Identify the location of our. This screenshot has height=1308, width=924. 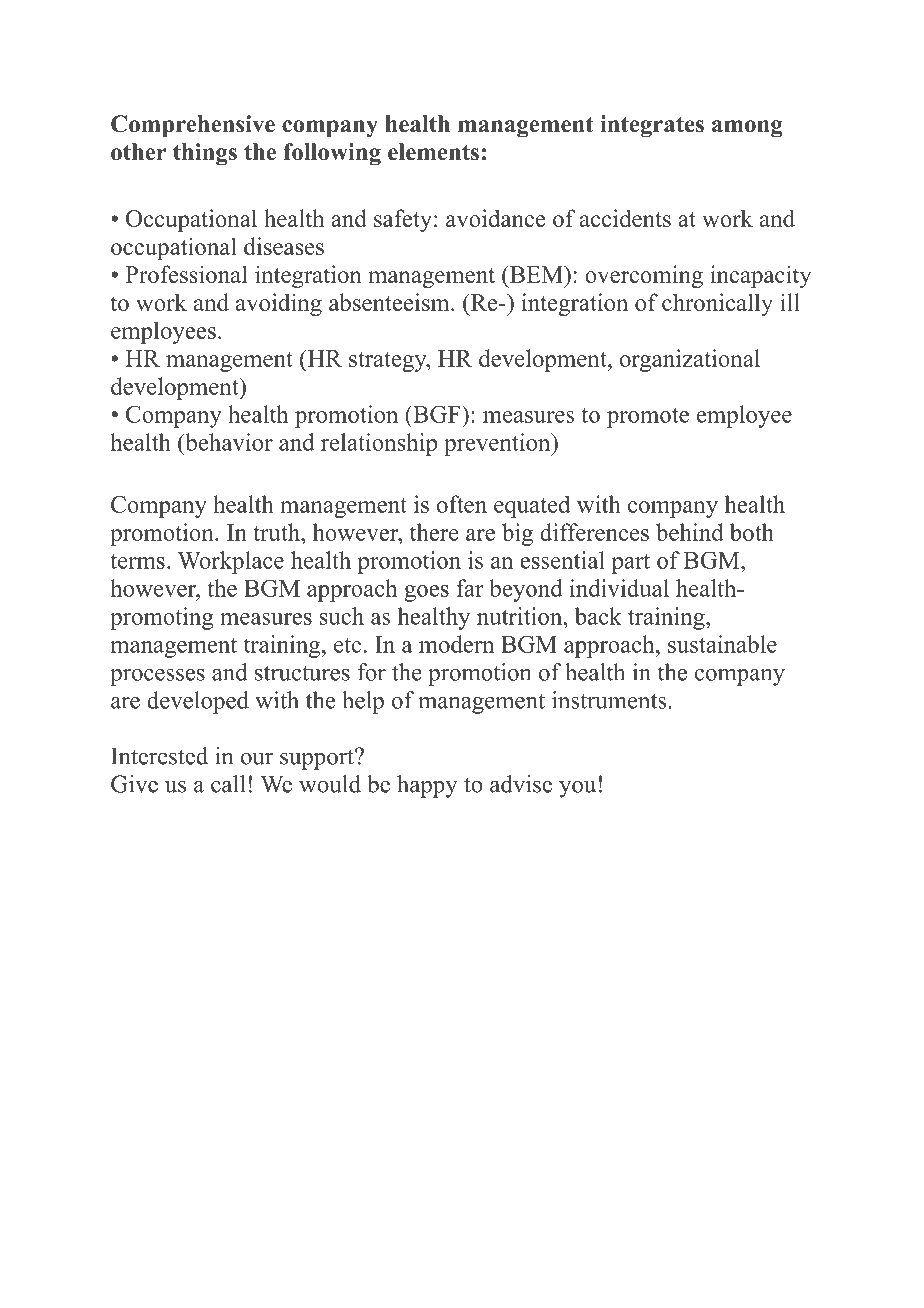
(257, 759).
